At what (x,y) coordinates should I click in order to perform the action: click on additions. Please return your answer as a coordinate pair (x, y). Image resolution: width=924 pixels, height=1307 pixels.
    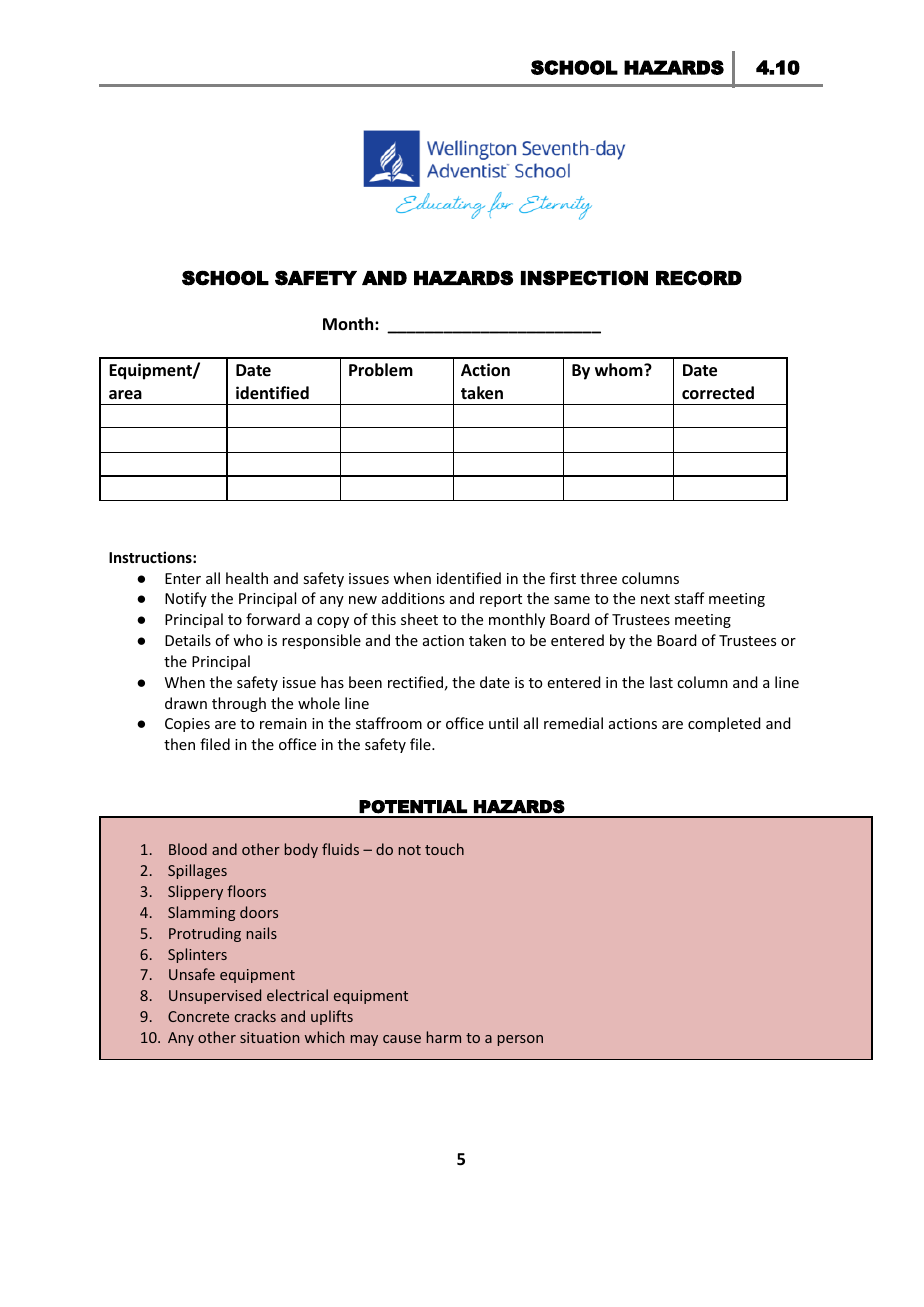
    Looking at the image, I should click on (413, 598).
